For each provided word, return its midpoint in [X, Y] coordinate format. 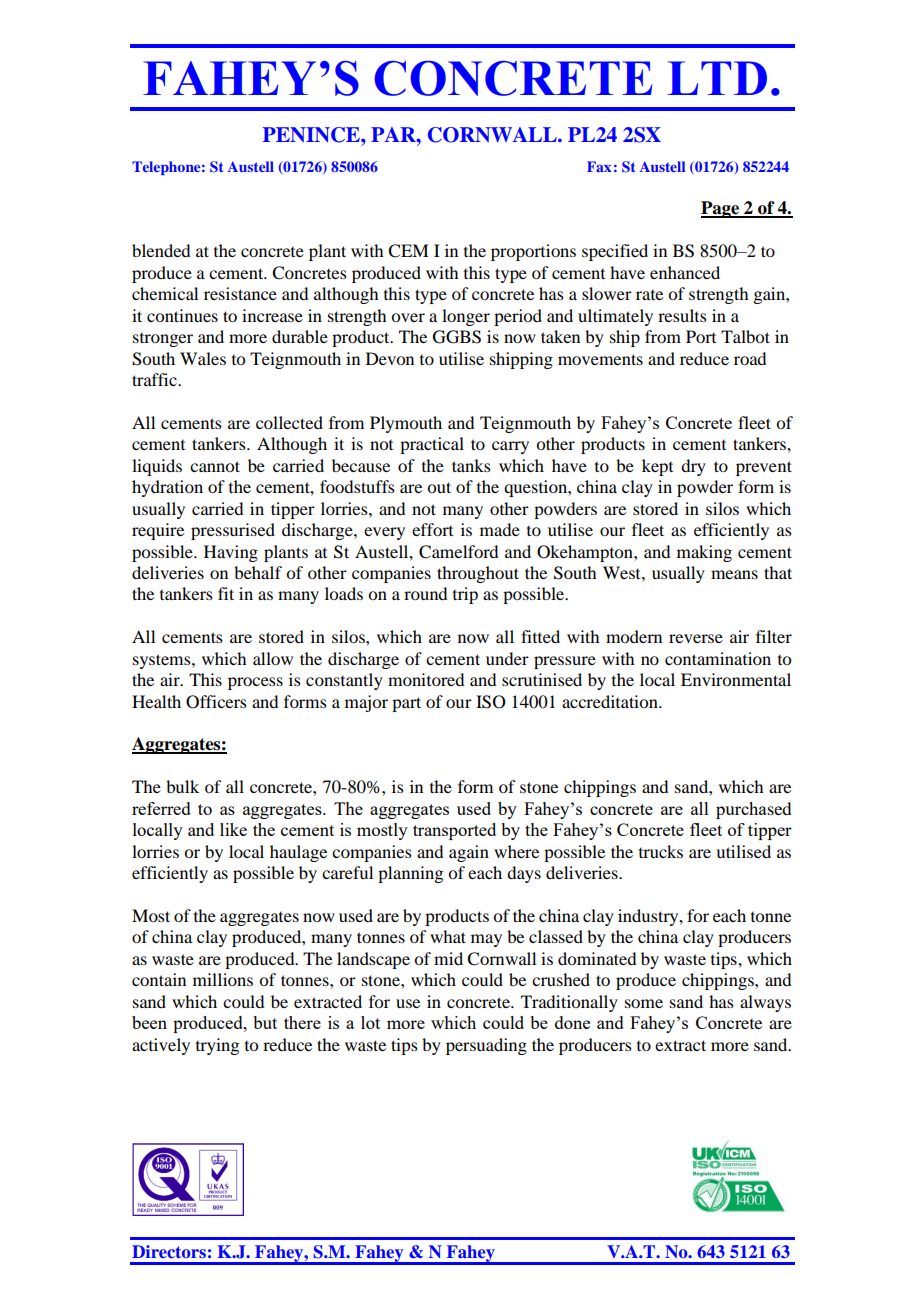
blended [161, 250]
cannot [215, 466]
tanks [471, 465]
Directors [169, 1251]
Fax [599, 166]
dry [693, 467]
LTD [717, 78]
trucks [661, 851]
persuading [486, 1046]
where [516, 851]
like [233, 829]
